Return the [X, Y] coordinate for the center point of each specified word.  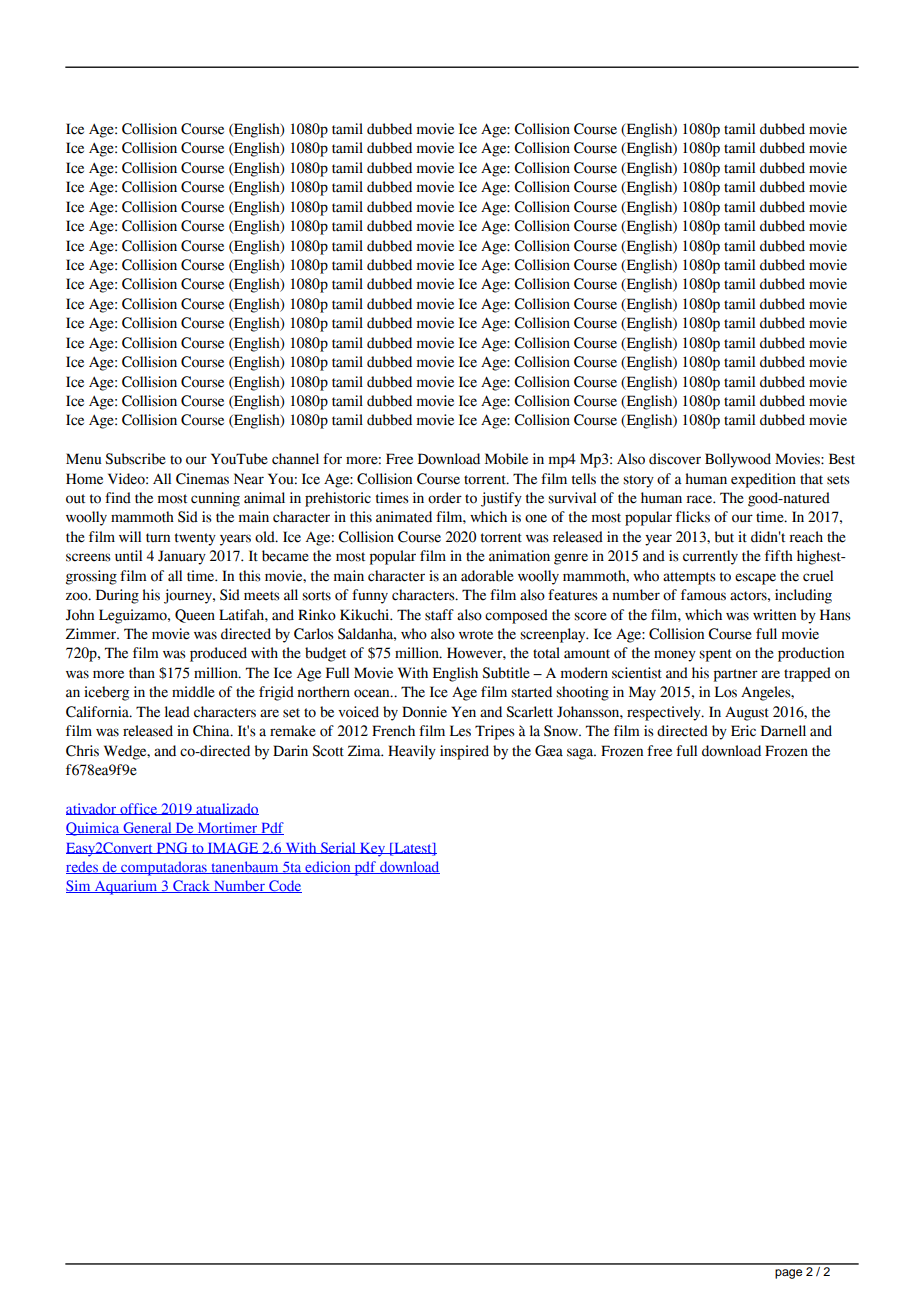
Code [284, 886]
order [445, 498]
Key [372, 850]
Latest [413, 848]
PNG [172, 848]
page [788, 1274]
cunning [215, 499]
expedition [763, 480]
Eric [743, 731]
